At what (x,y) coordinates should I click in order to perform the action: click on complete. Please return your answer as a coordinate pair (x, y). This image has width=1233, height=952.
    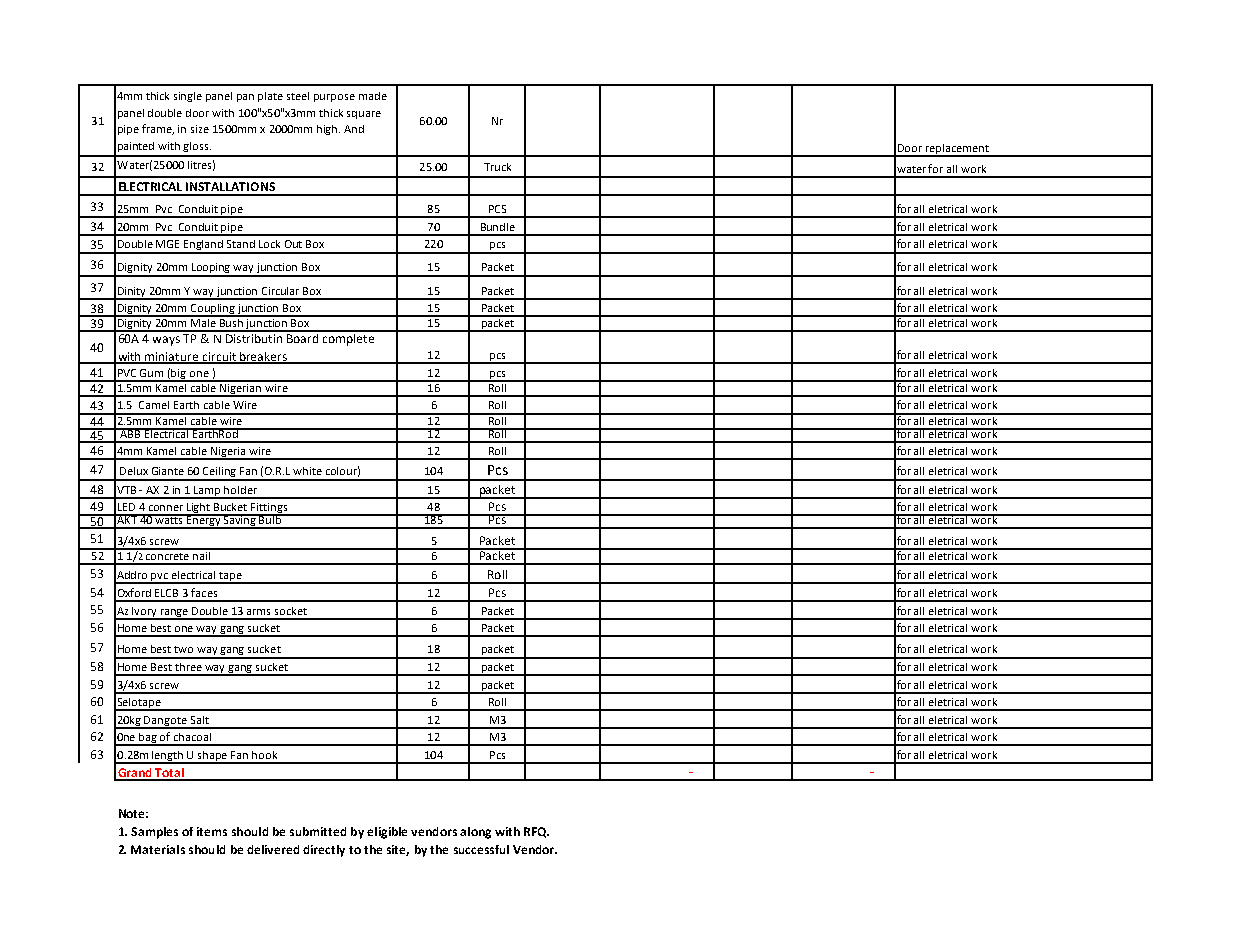
    Looking at the image, I should click on (348, 338).
